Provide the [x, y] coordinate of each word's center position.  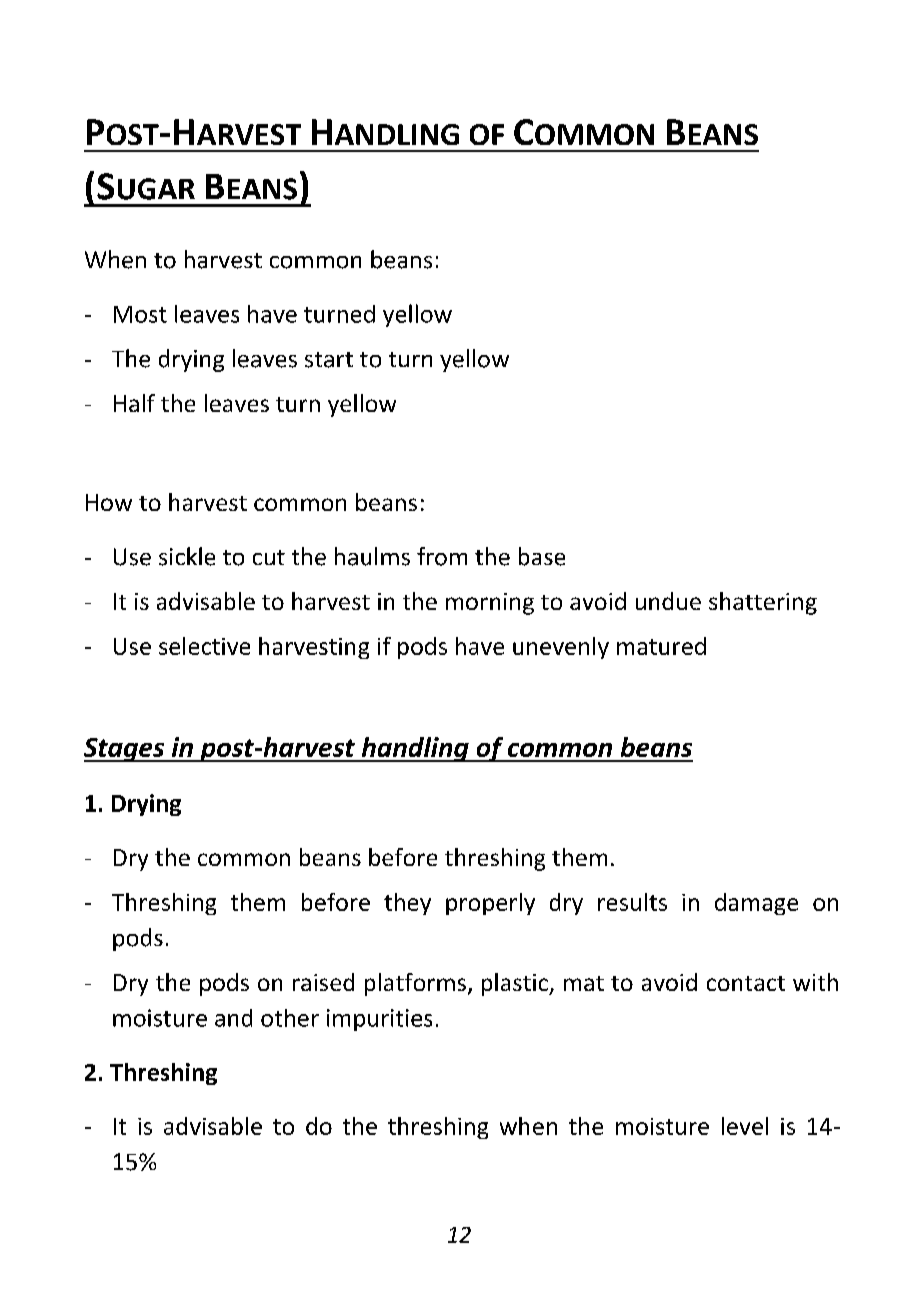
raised [323, 982]
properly [490, 904]
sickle [187, 556]
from [442, 556]
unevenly [561, 648]
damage [756, 904]
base [542, 556]
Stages [125, 750]
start [329, 360]
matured [661, 646]
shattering [763, 603]
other [290, 1018]
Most [140, 314]
